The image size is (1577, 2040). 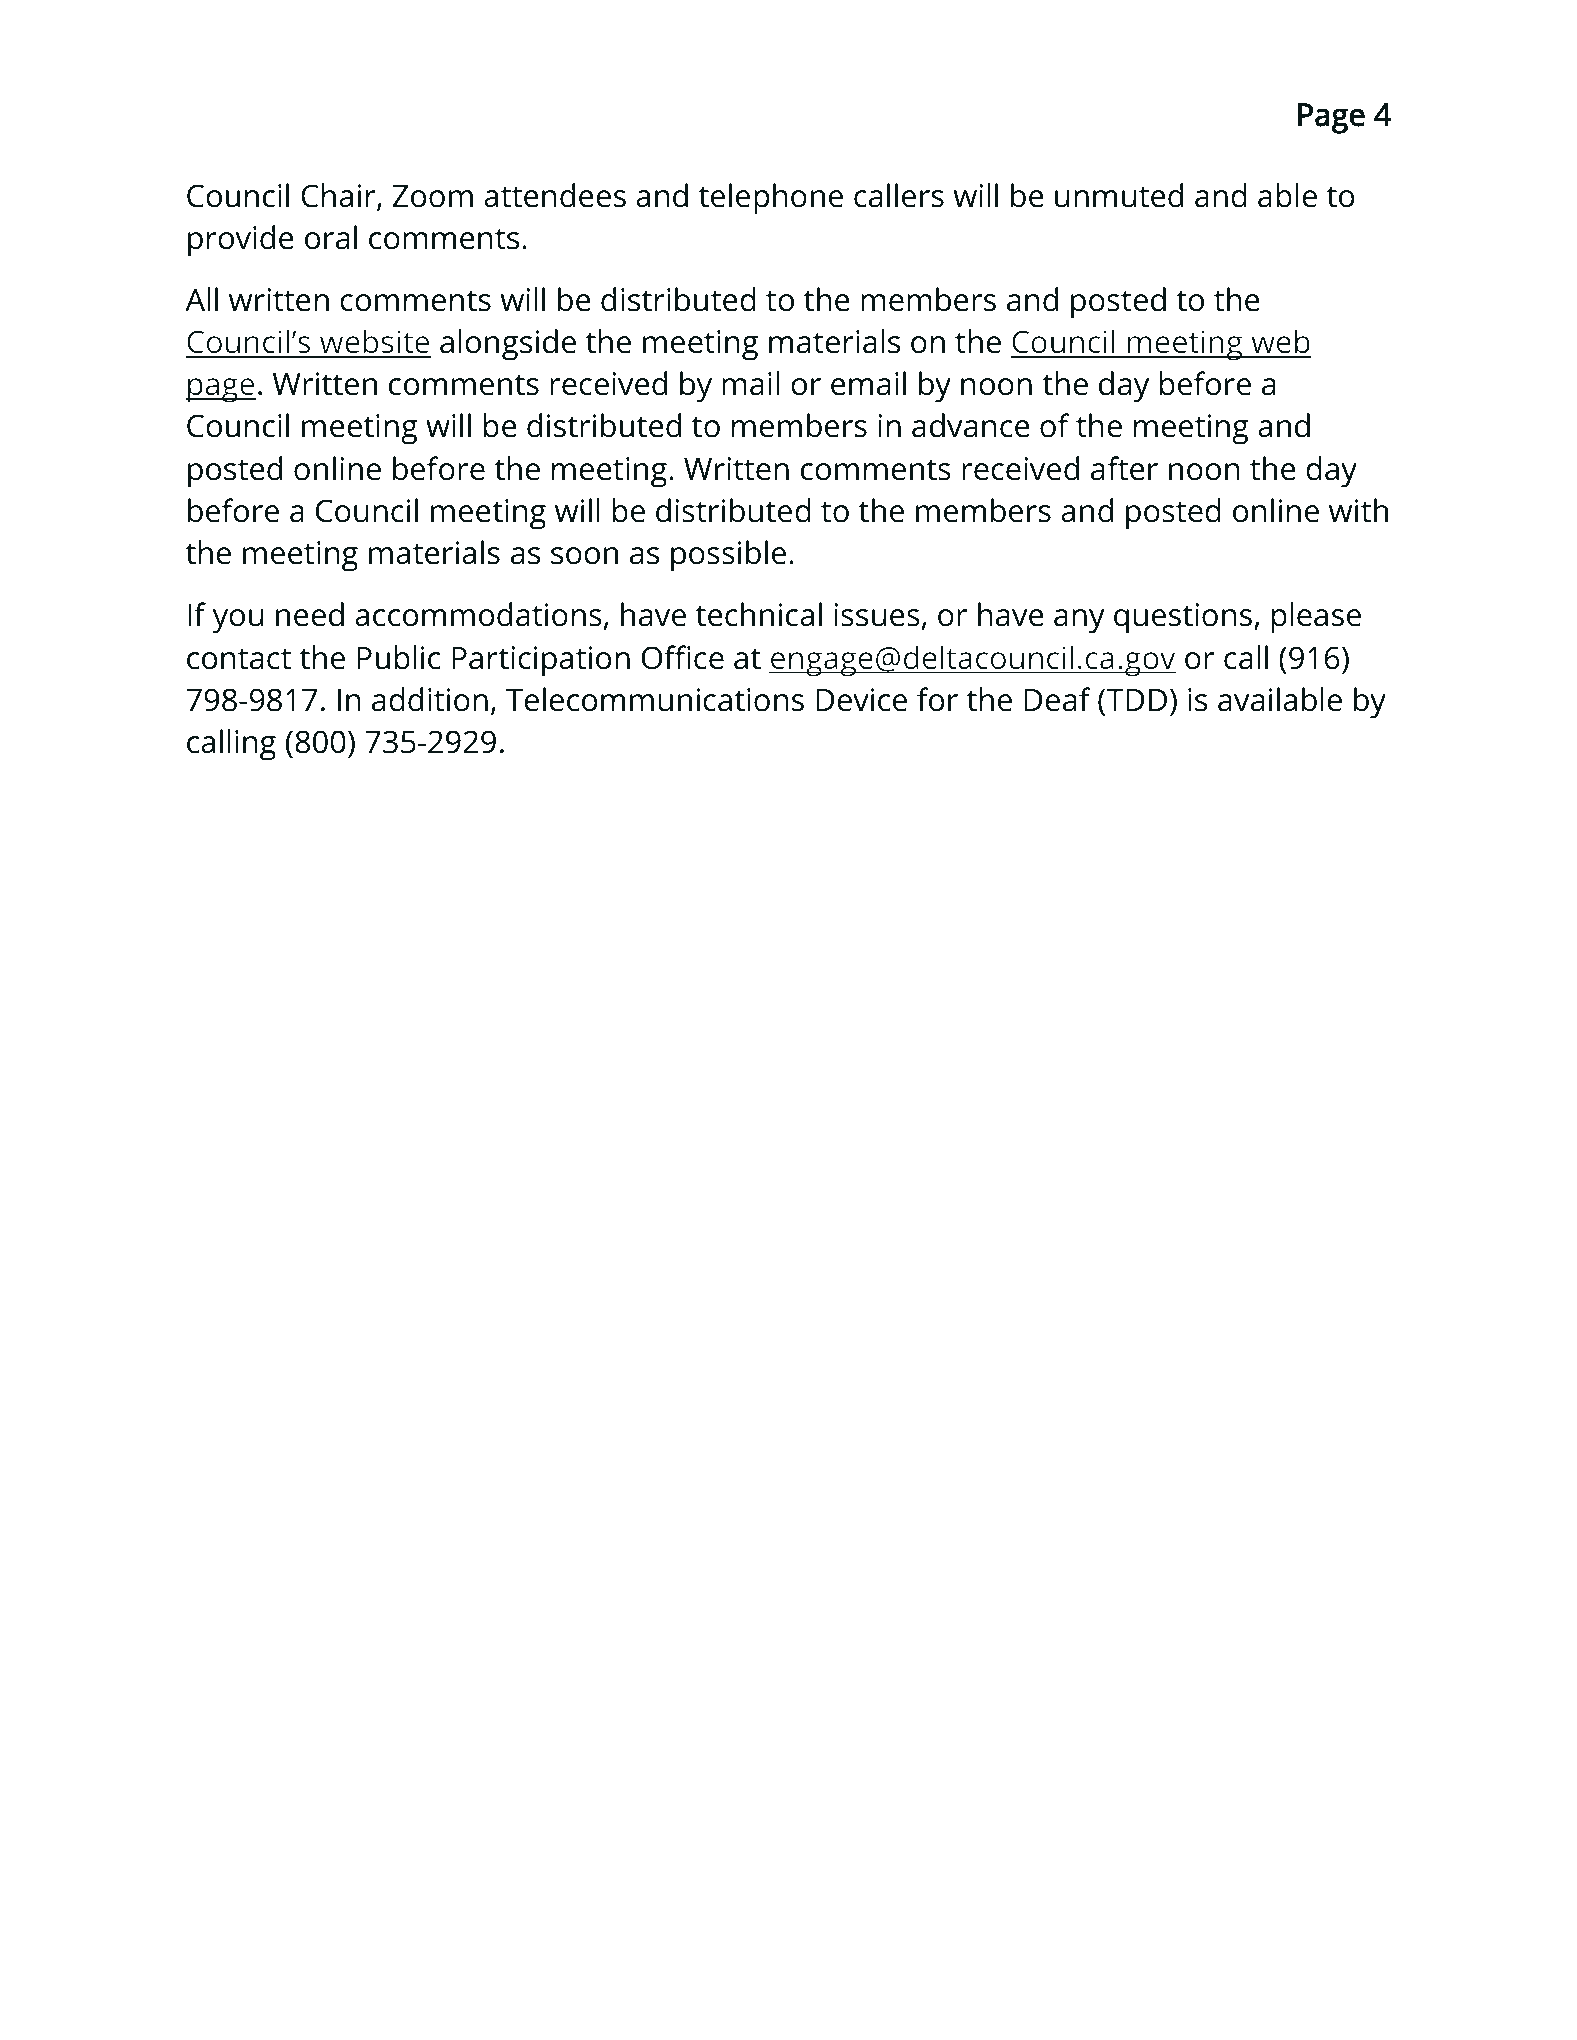 I want to click on possible, so click(x=728, y=556).
